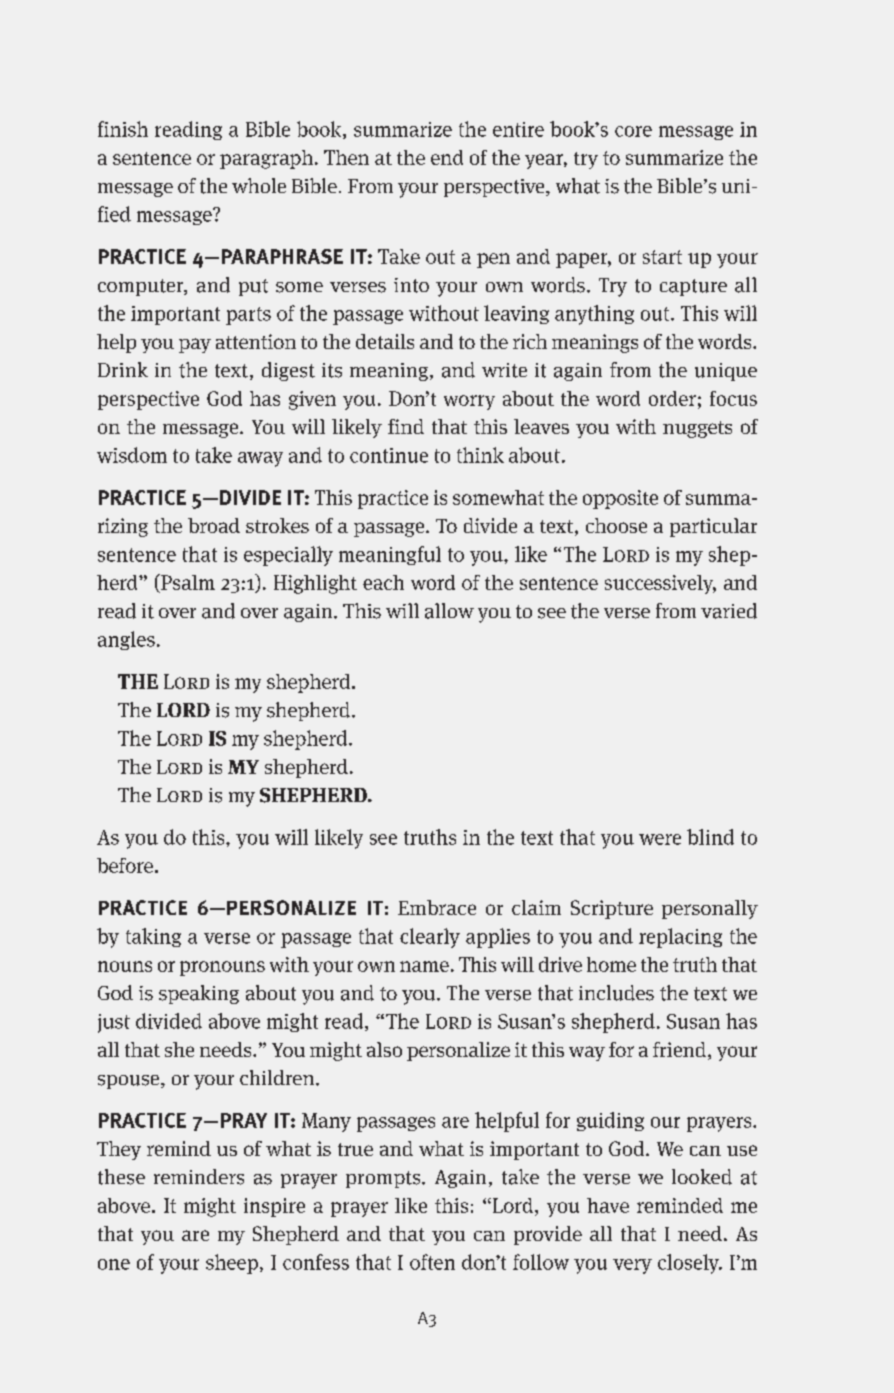 The width and height of the screenshot is (894, 1393). Describe the element at coordinates (232, 1264) in the screenshot. I see `sheep` at that location.
